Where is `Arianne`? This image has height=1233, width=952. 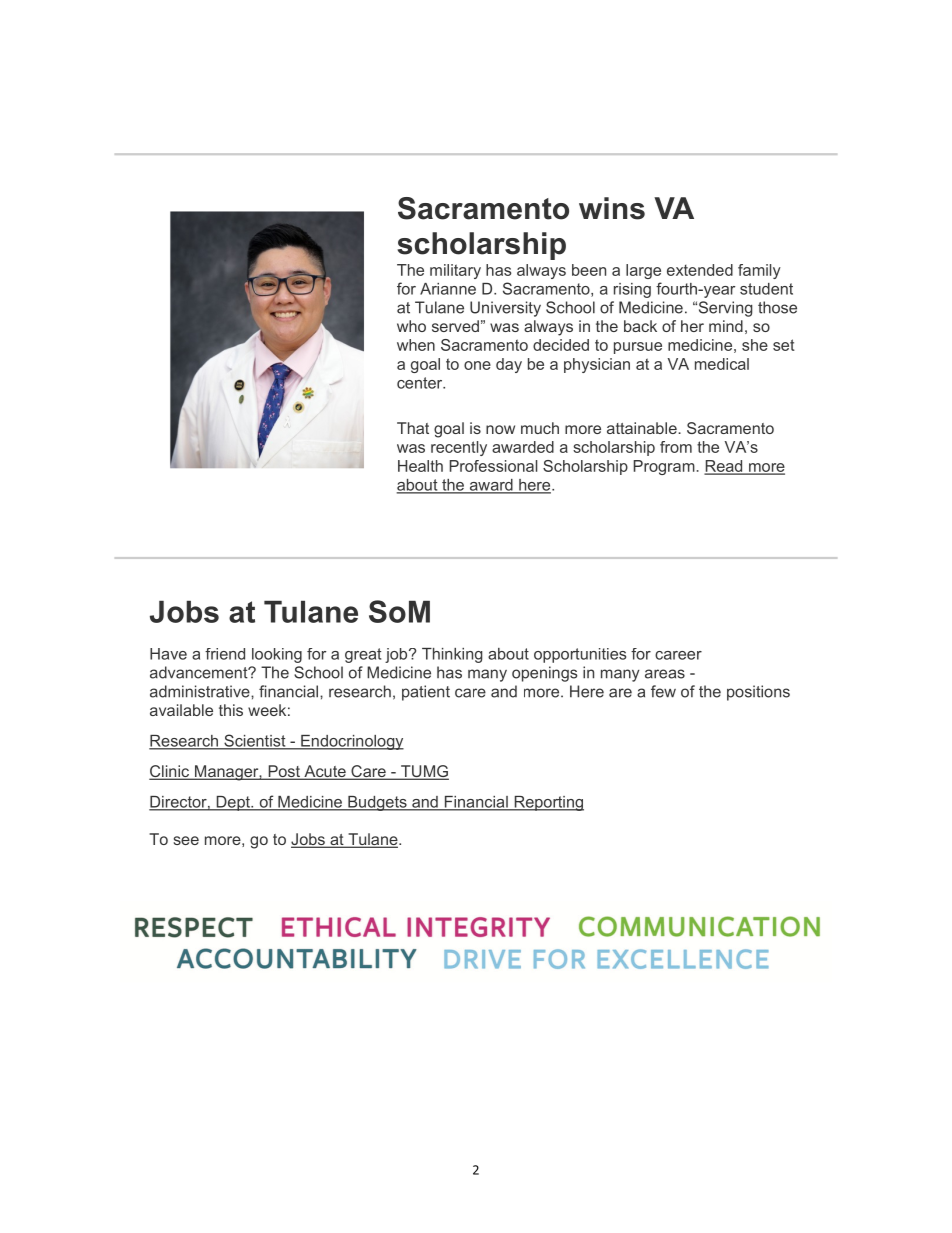
Arianne is located at coordinates (448, 289).
